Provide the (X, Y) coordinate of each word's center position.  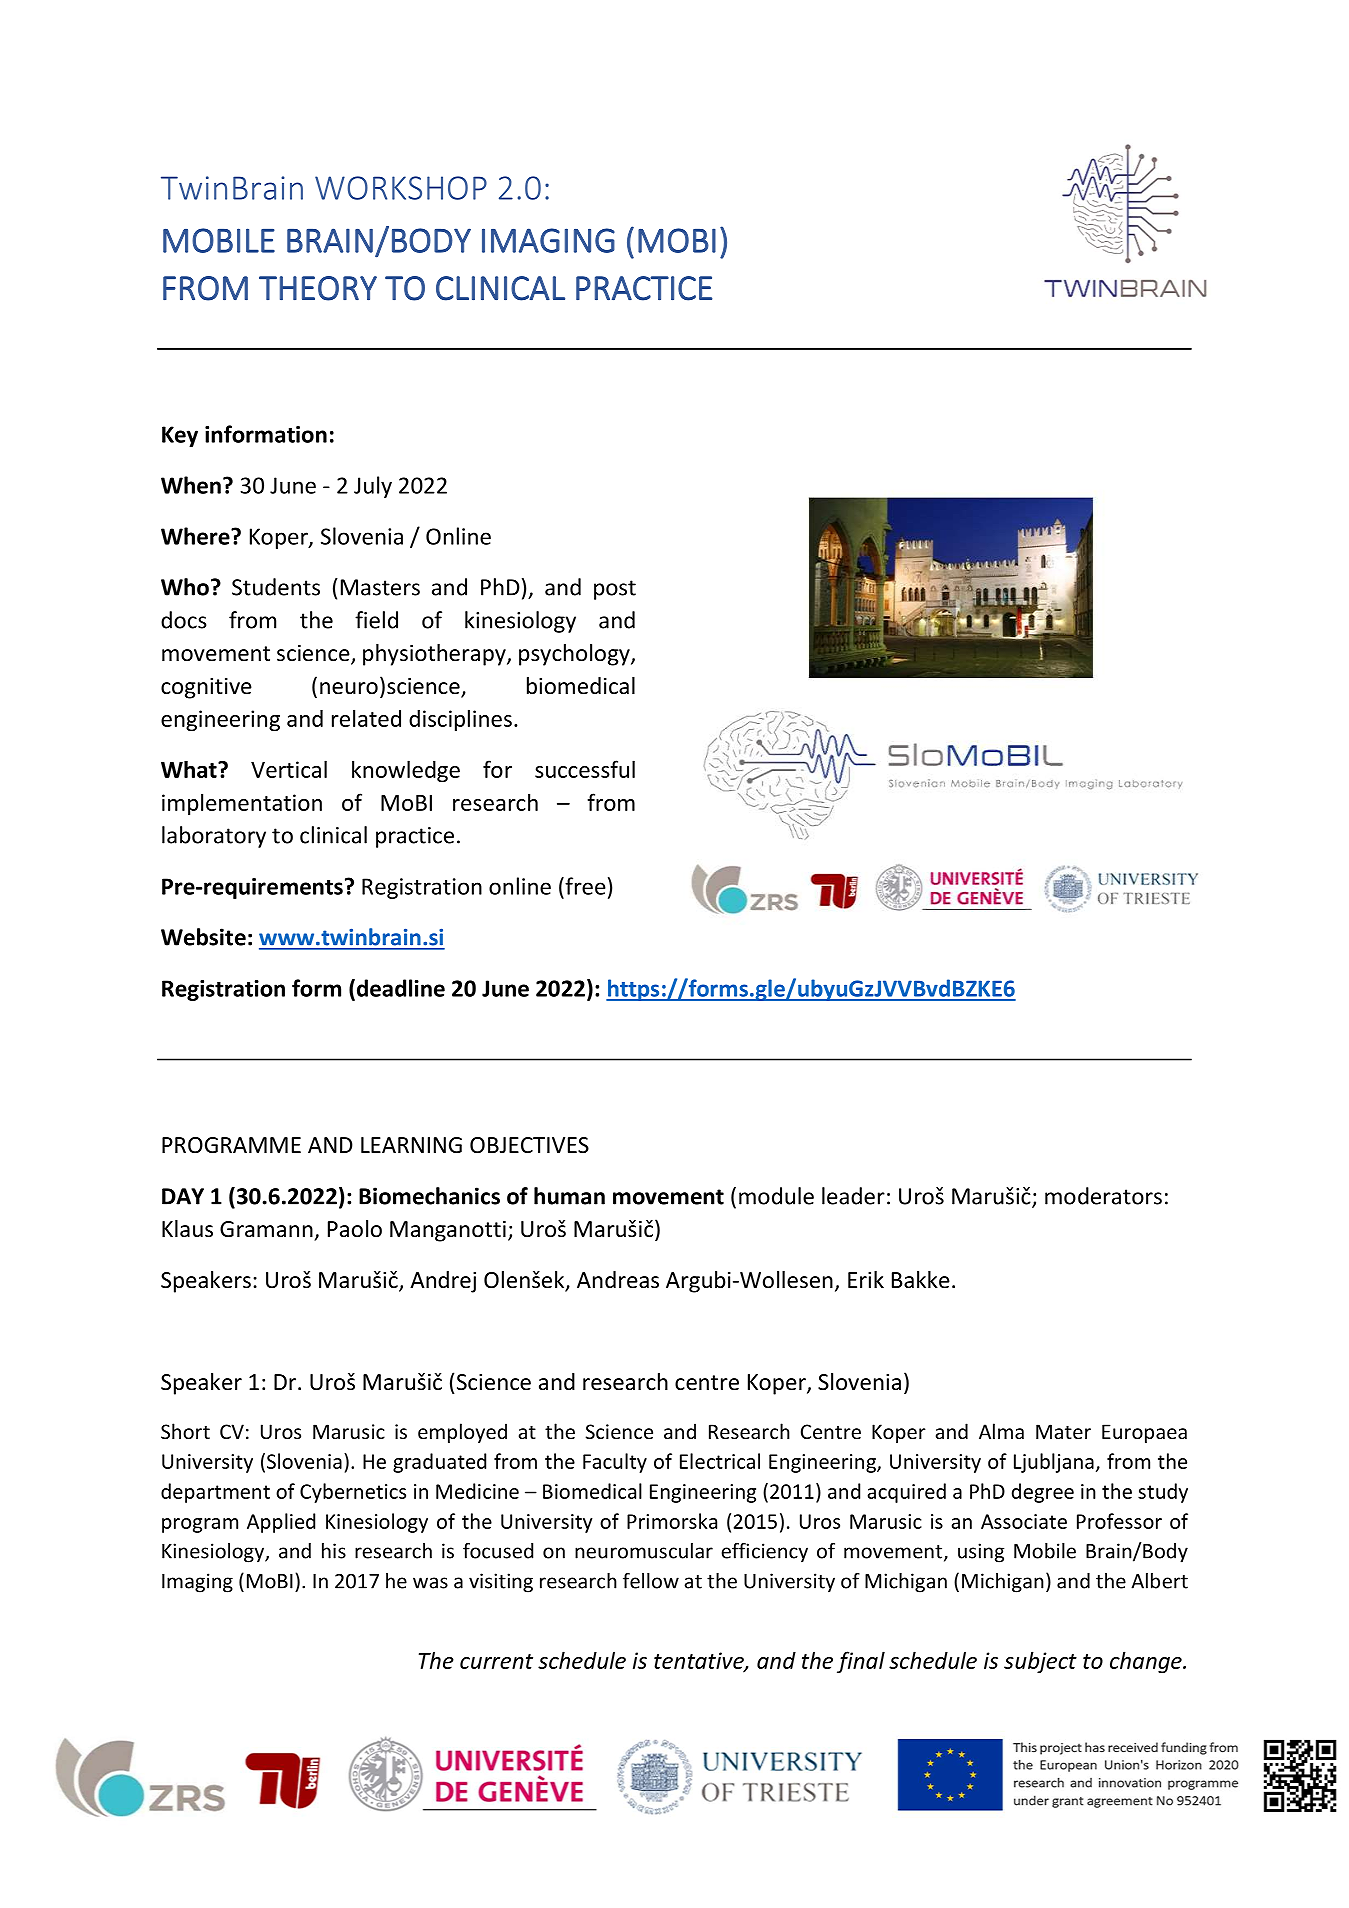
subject (1040, 1662)
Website (203, 937)
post (615, 590)
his (334, 1551)
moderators (1103, 1196)
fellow (651, 1581)
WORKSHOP (401, 188)
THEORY (318, 288)
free (584, 886)
